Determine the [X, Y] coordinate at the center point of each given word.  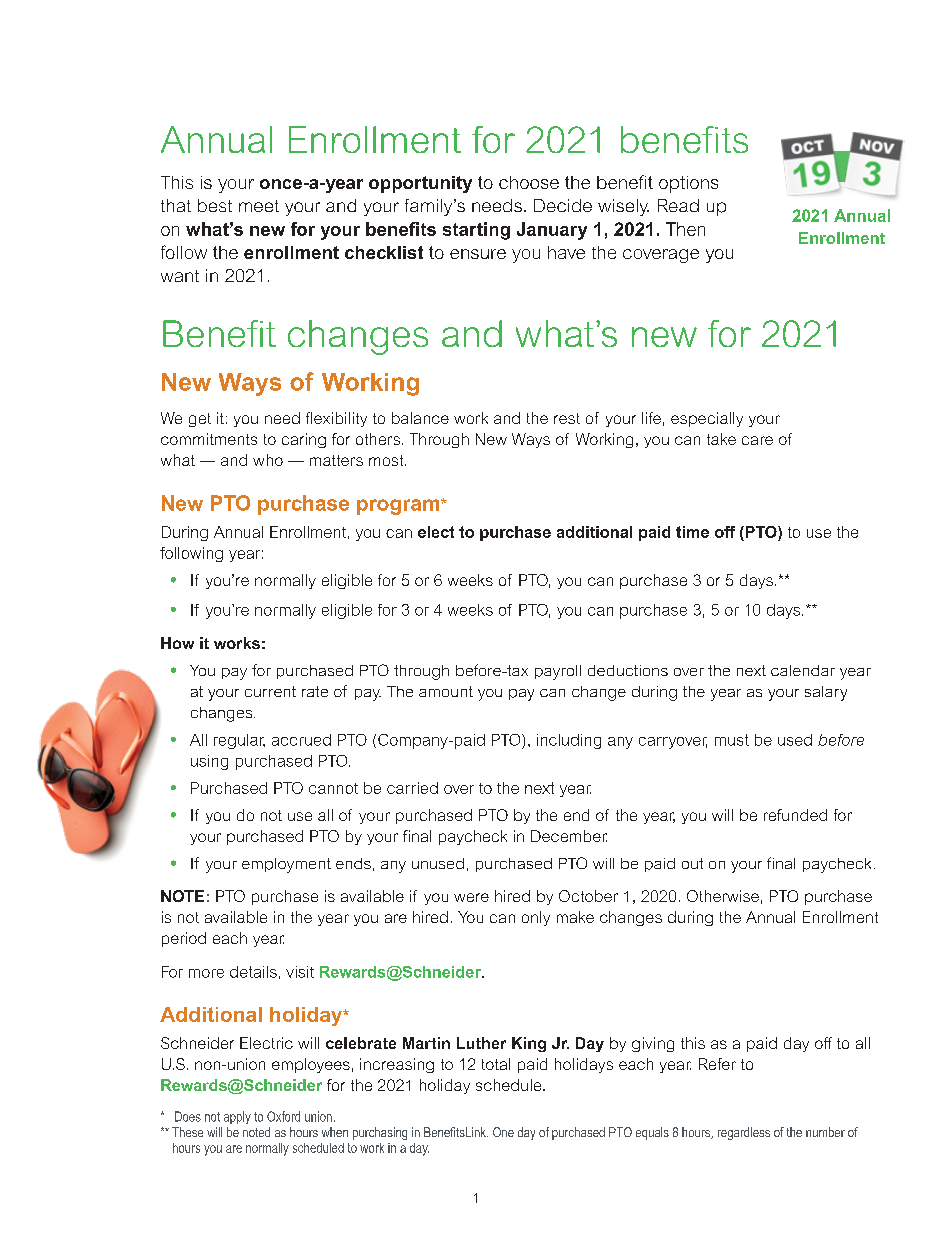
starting [476, 231]
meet [259, 206]
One [503, 1132]
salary [826, 693]
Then [685, 229]
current [270, 691]
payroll [558, 672]
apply [237, 1117]
